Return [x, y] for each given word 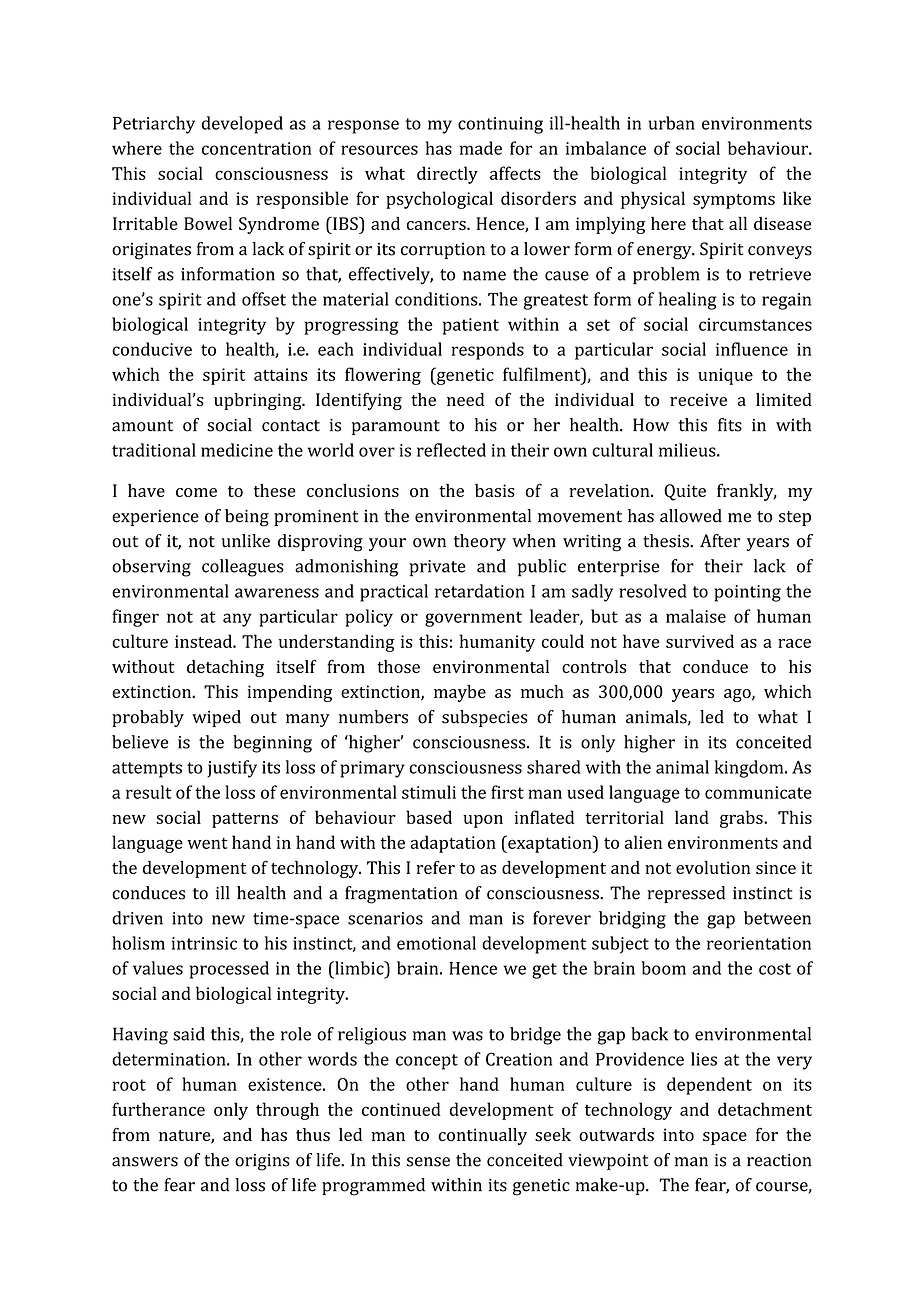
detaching [225, 668]
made [481, 148]
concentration [257, 148]
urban [672, 123]
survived [700, 641]
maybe [460, 693]
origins [262, 1162]
